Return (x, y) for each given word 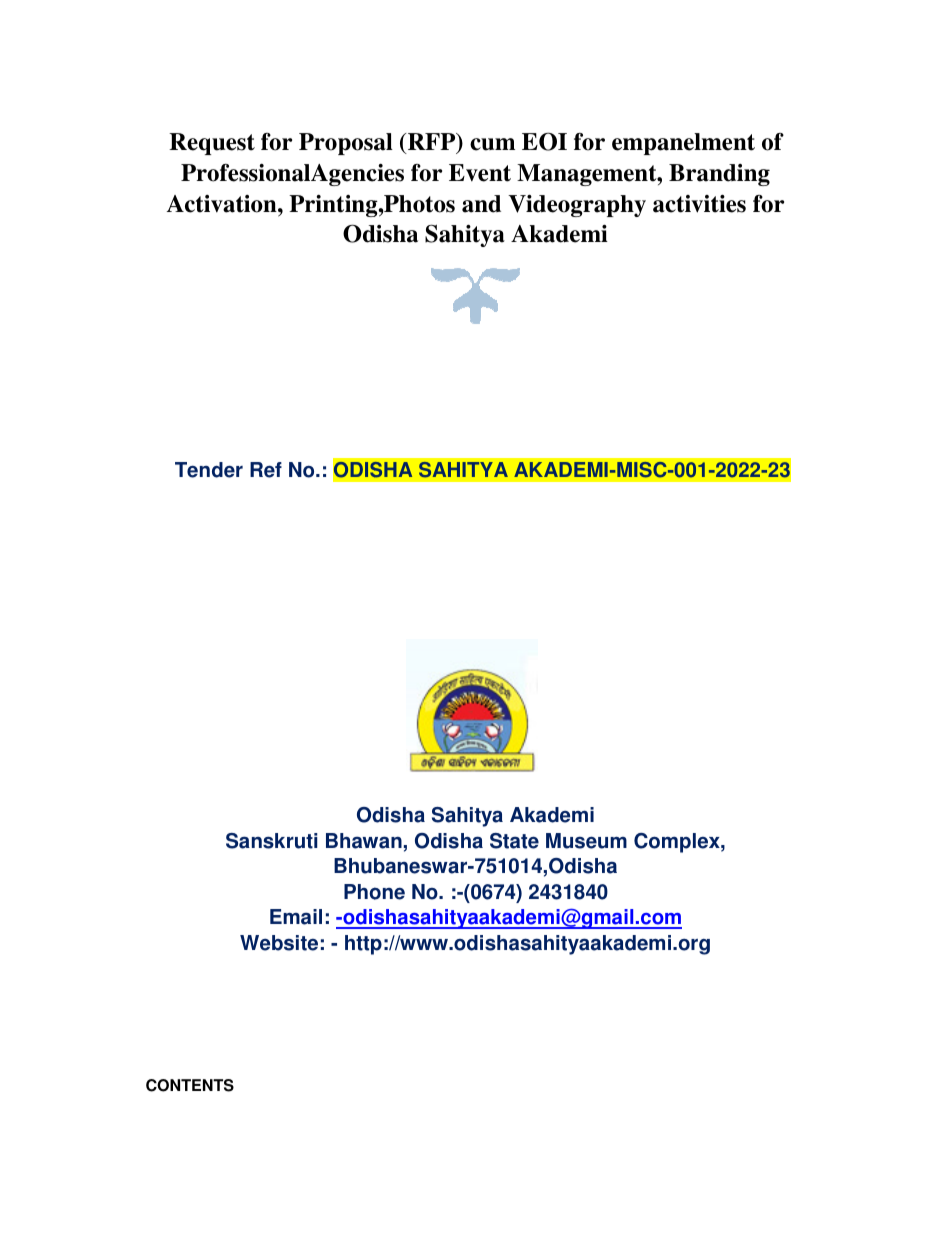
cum (492, 144)
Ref (266, 470)
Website (279, 943)
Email (296, 917)
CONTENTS (190, 1085)
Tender (209, 470)
